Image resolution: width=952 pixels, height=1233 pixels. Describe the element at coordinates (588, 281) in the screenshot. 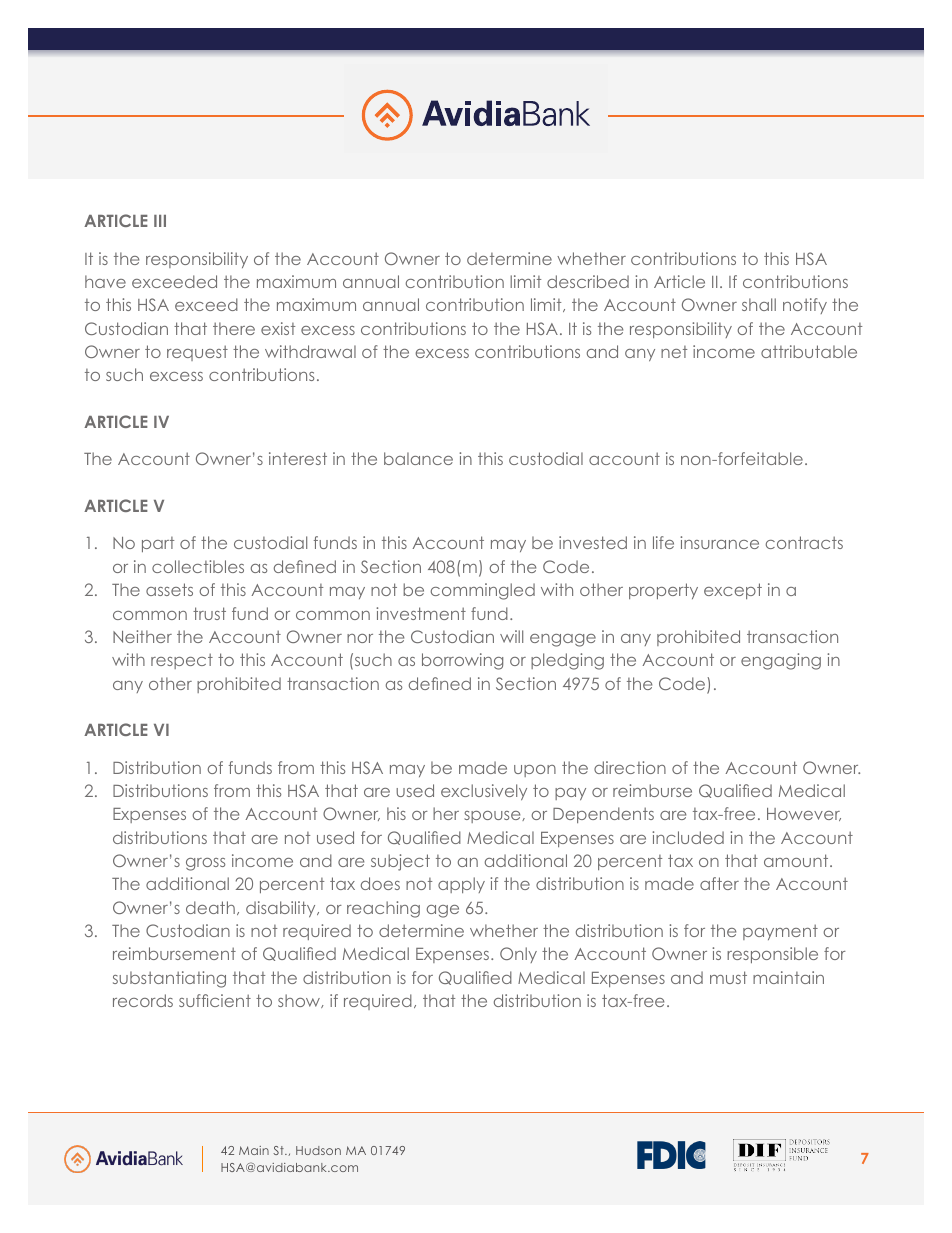

I see `described` at that location.
